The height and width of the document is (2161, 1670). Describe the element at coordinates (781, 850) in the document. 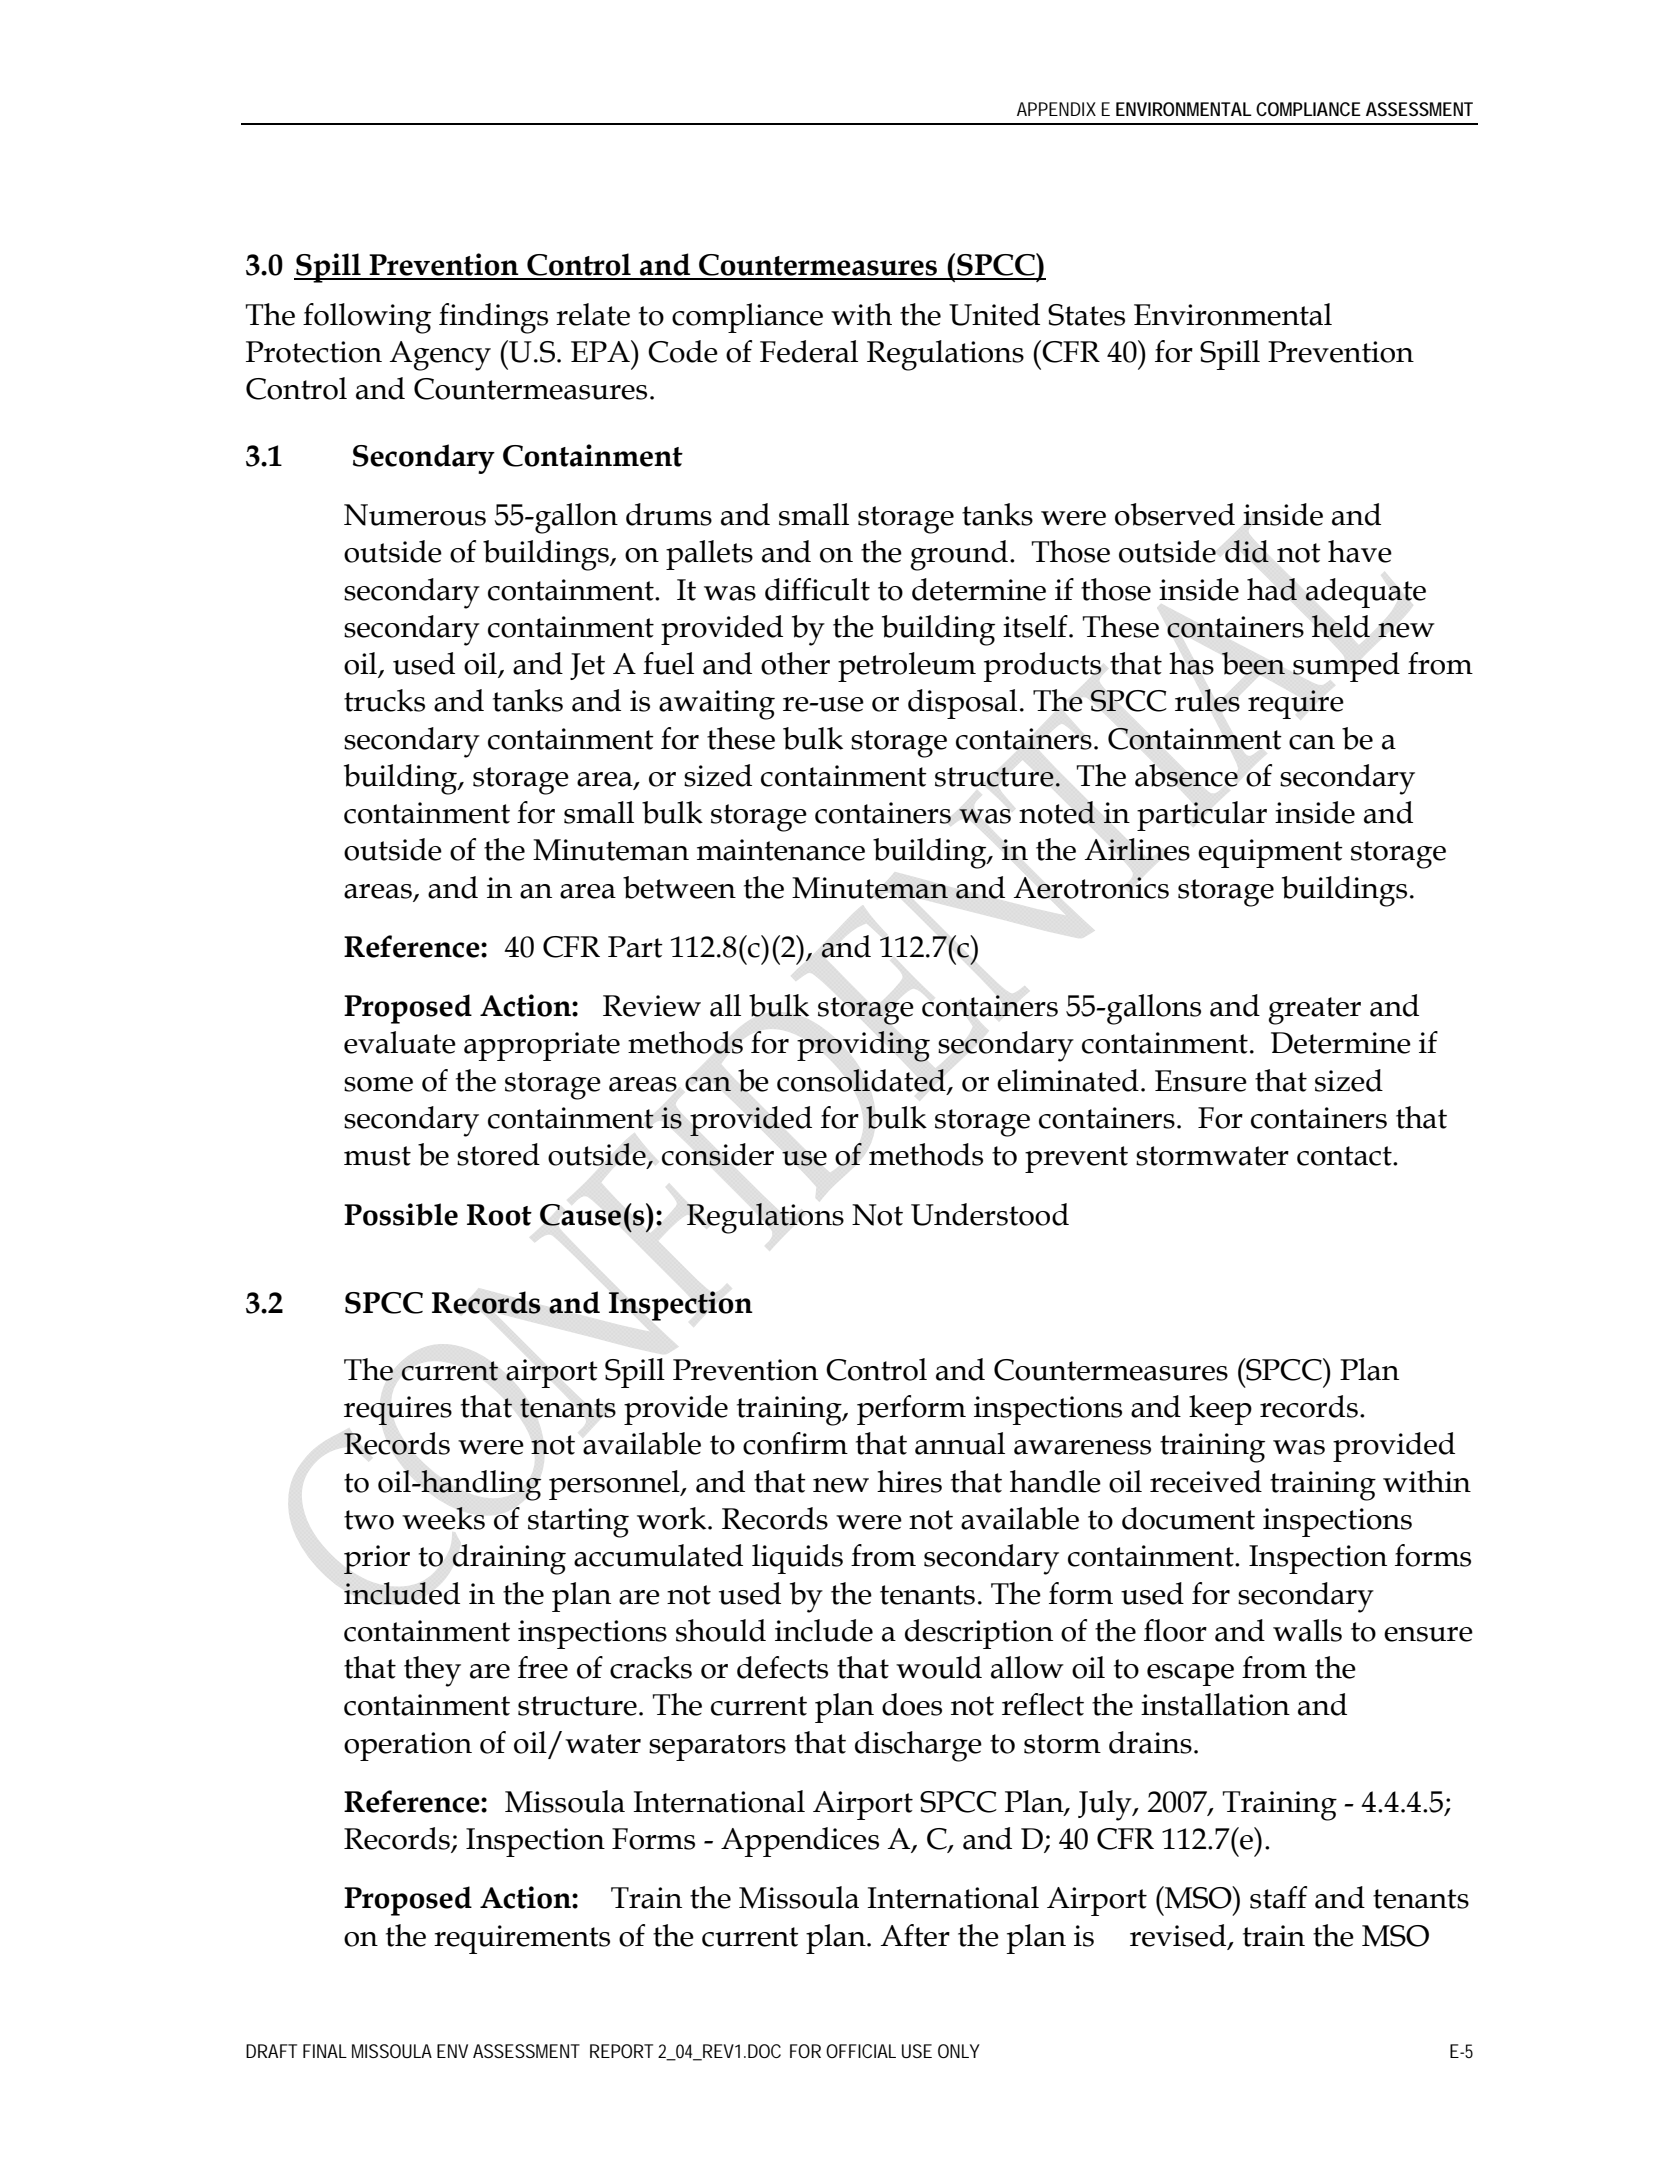

I see `maintenance` at that location.
